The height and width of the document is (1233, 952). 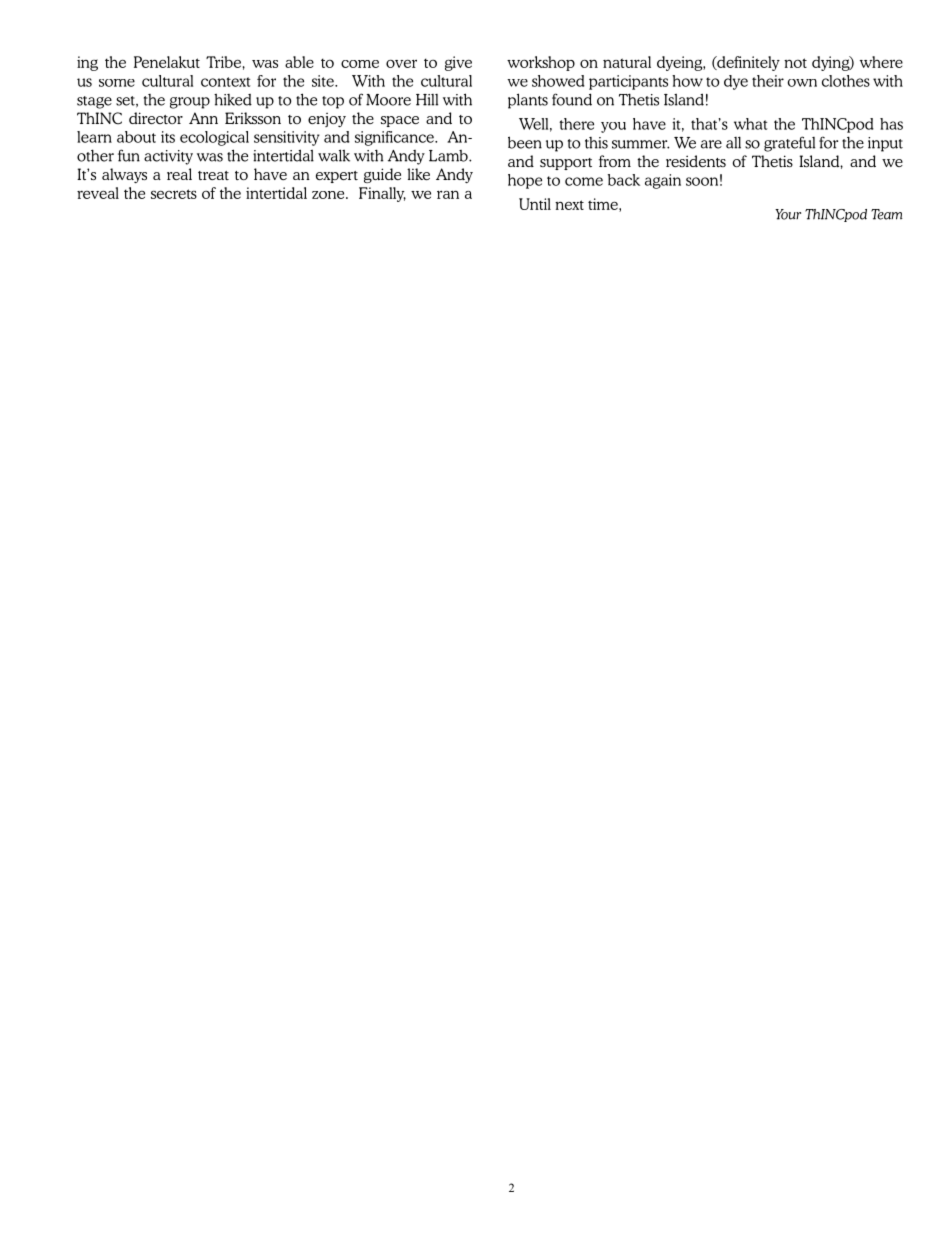 What do you see at coordinates (535, 204) in the document?
I see `Until` at bounding box center [535, 204].
